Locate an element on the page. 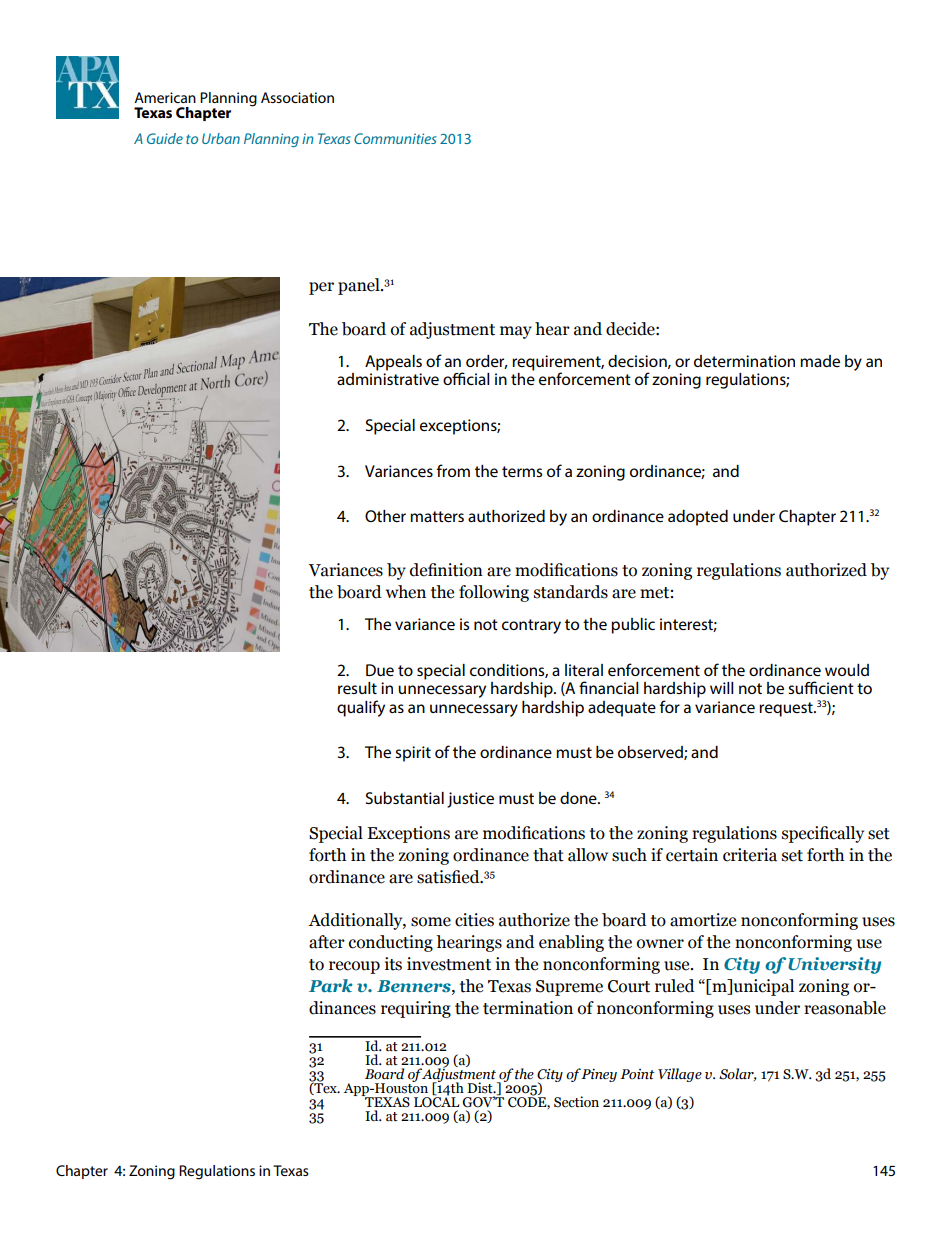  per is located at coordinates (321, 288).
